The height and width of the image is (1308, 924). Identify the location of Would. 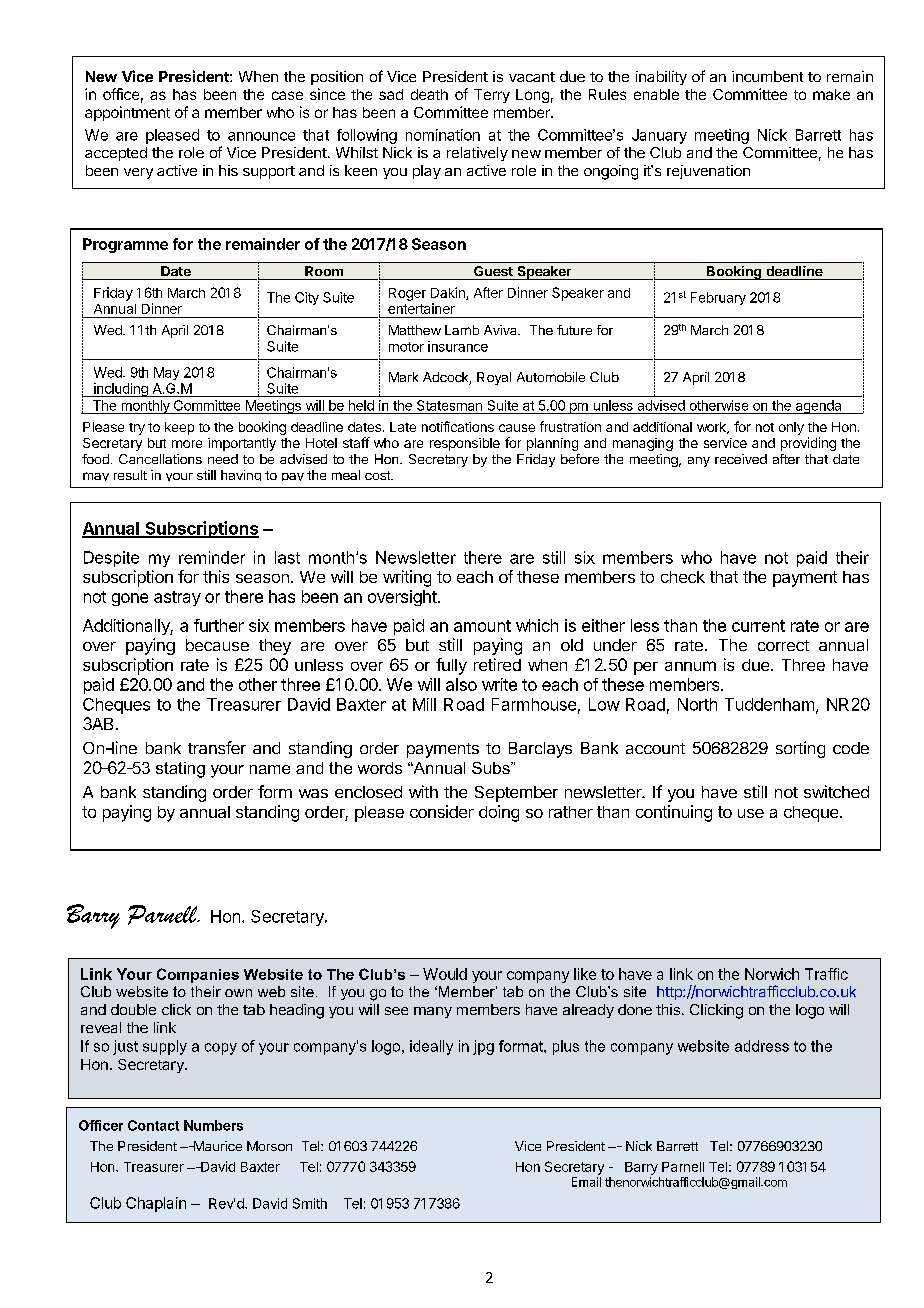
(445, 974).
